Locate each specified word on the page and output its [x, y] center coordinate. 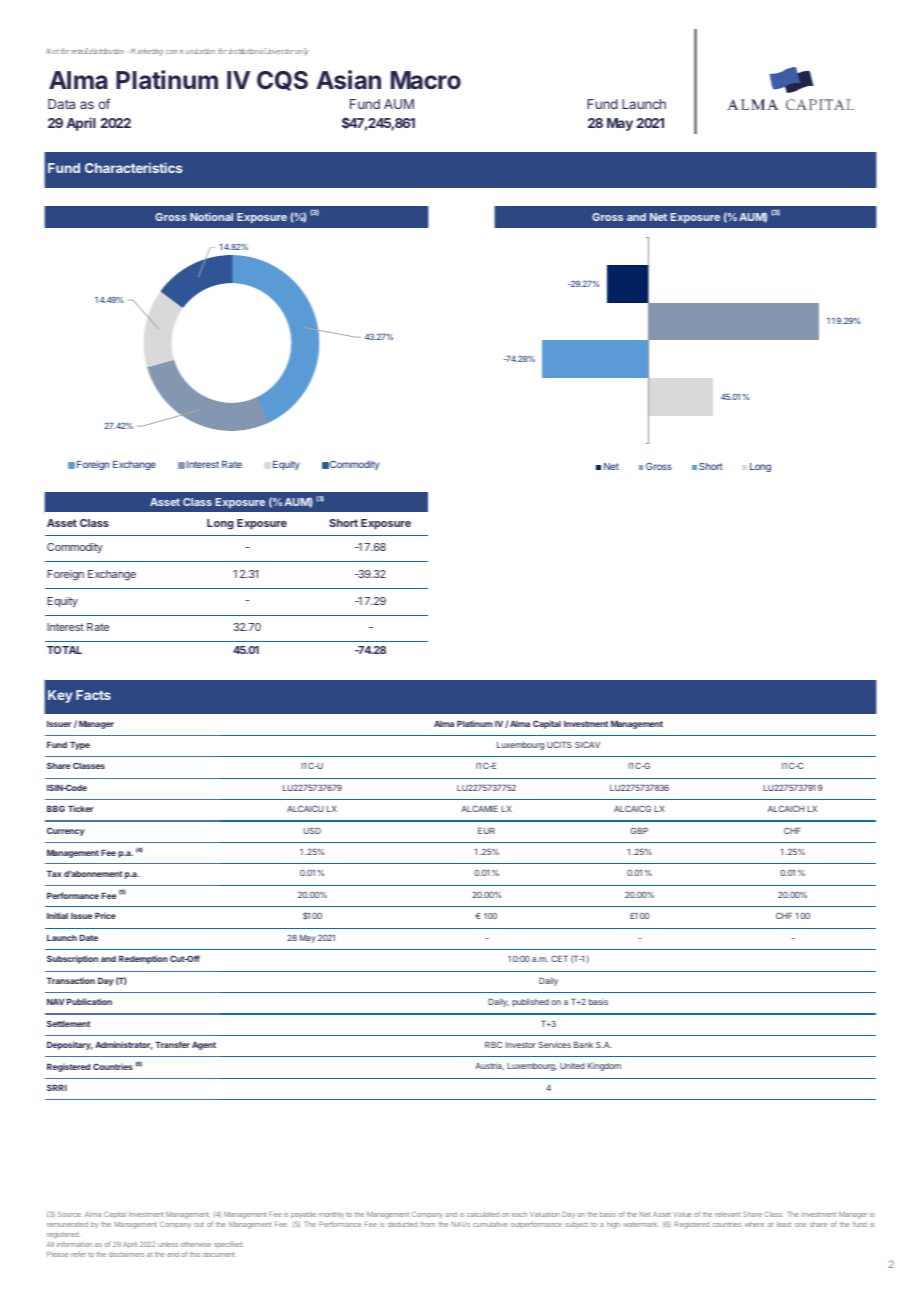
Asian [348, 79]
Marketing [147, 52]
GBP [639, 830]
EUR [486, 830]
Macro [426, 80]
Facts [93, 695]
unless [168, 1244]
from [428, 1224]
